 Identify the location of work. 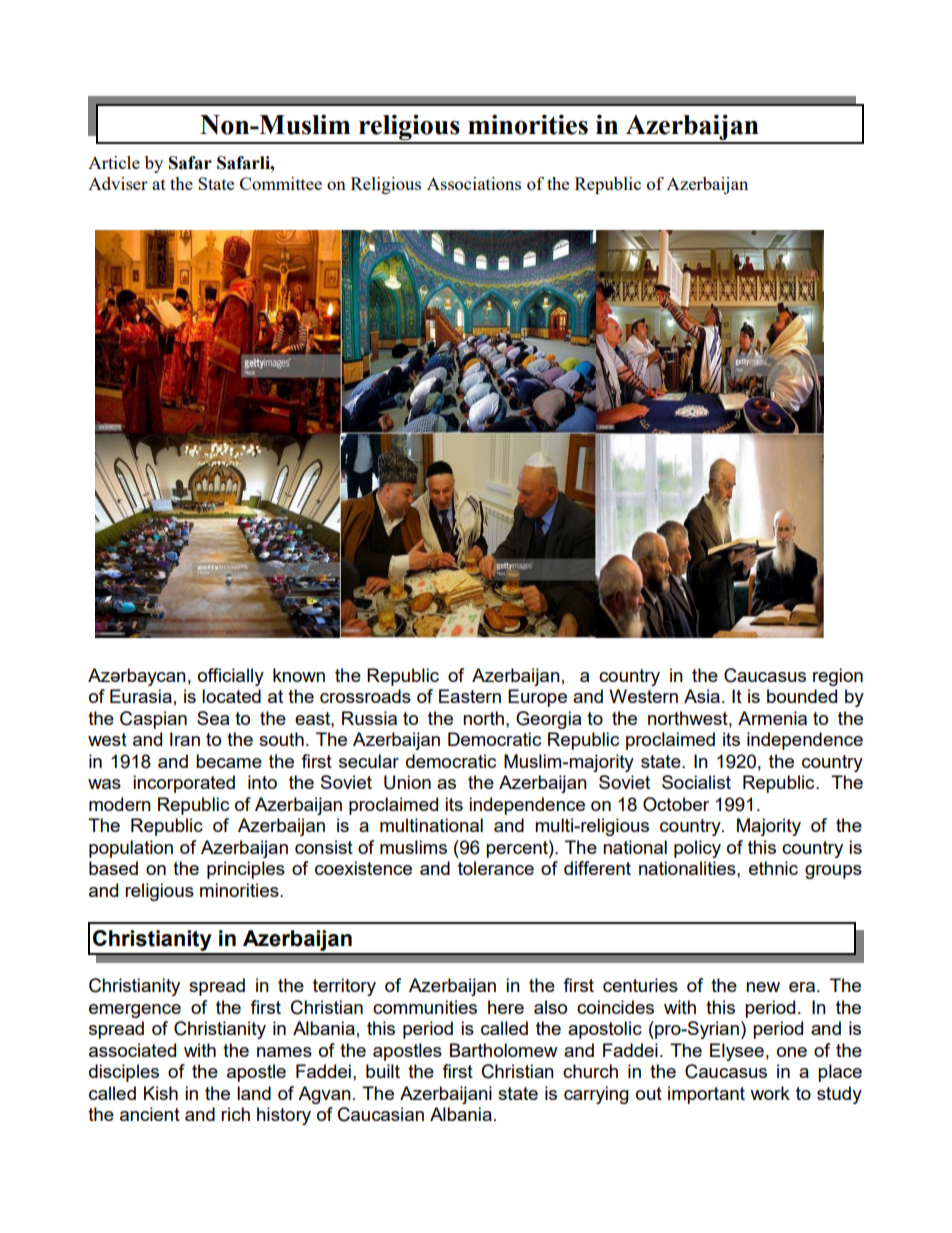
(770, 1093).
